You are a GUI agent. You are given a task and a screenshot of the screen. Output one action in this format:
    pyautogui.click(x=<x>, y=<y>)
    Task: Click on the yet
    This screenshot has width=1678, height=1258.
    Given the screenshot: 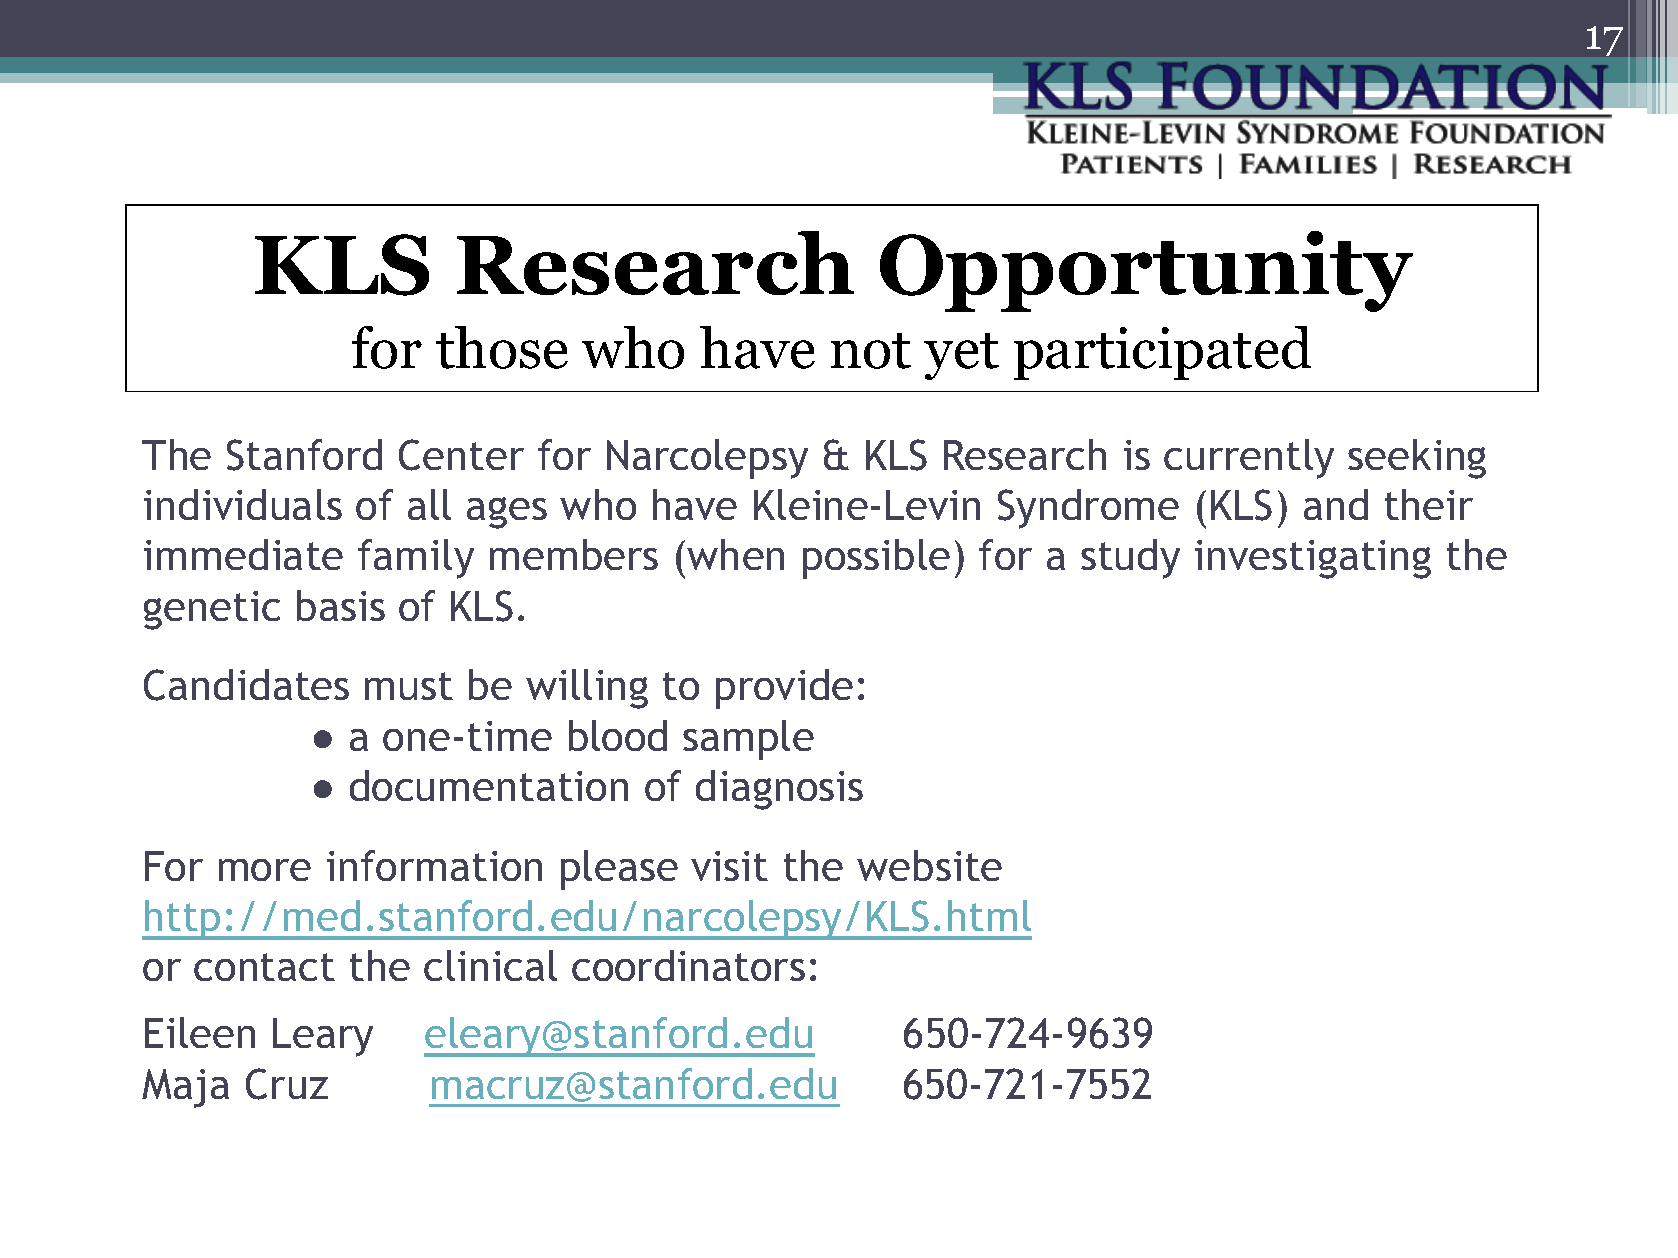 What is the action you would take?
    pyautogui.click(x=961, y=356)
